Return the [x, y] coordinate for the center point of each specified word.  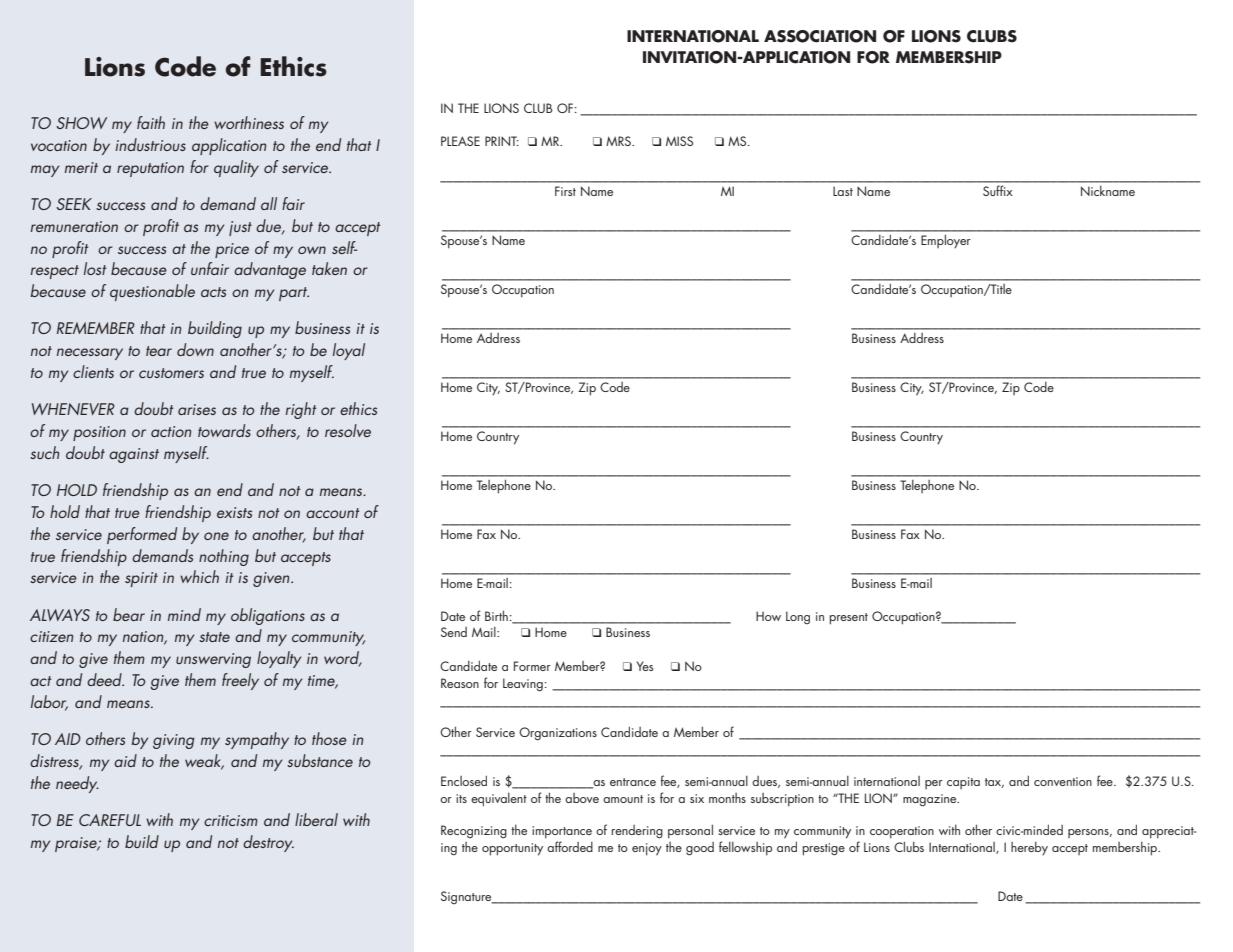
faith [151, 122]
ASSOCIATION [820, 36]
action [171, 431]
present [848, 619]
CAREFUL [110, 820]
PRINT [502, 141]
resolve [348, 430]
